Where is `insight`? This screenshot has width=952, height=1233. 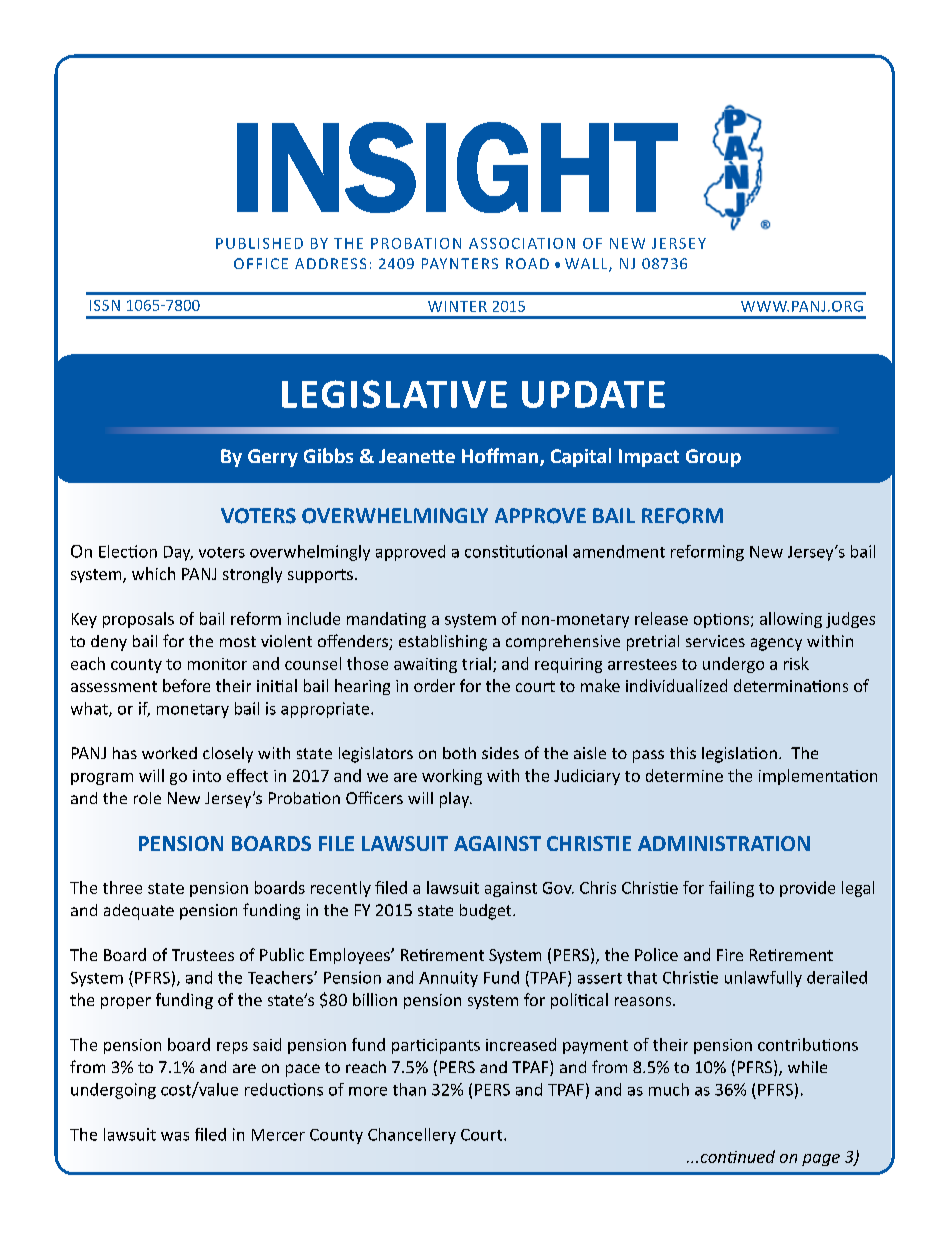 insight is located at coordinates (457, 167).
